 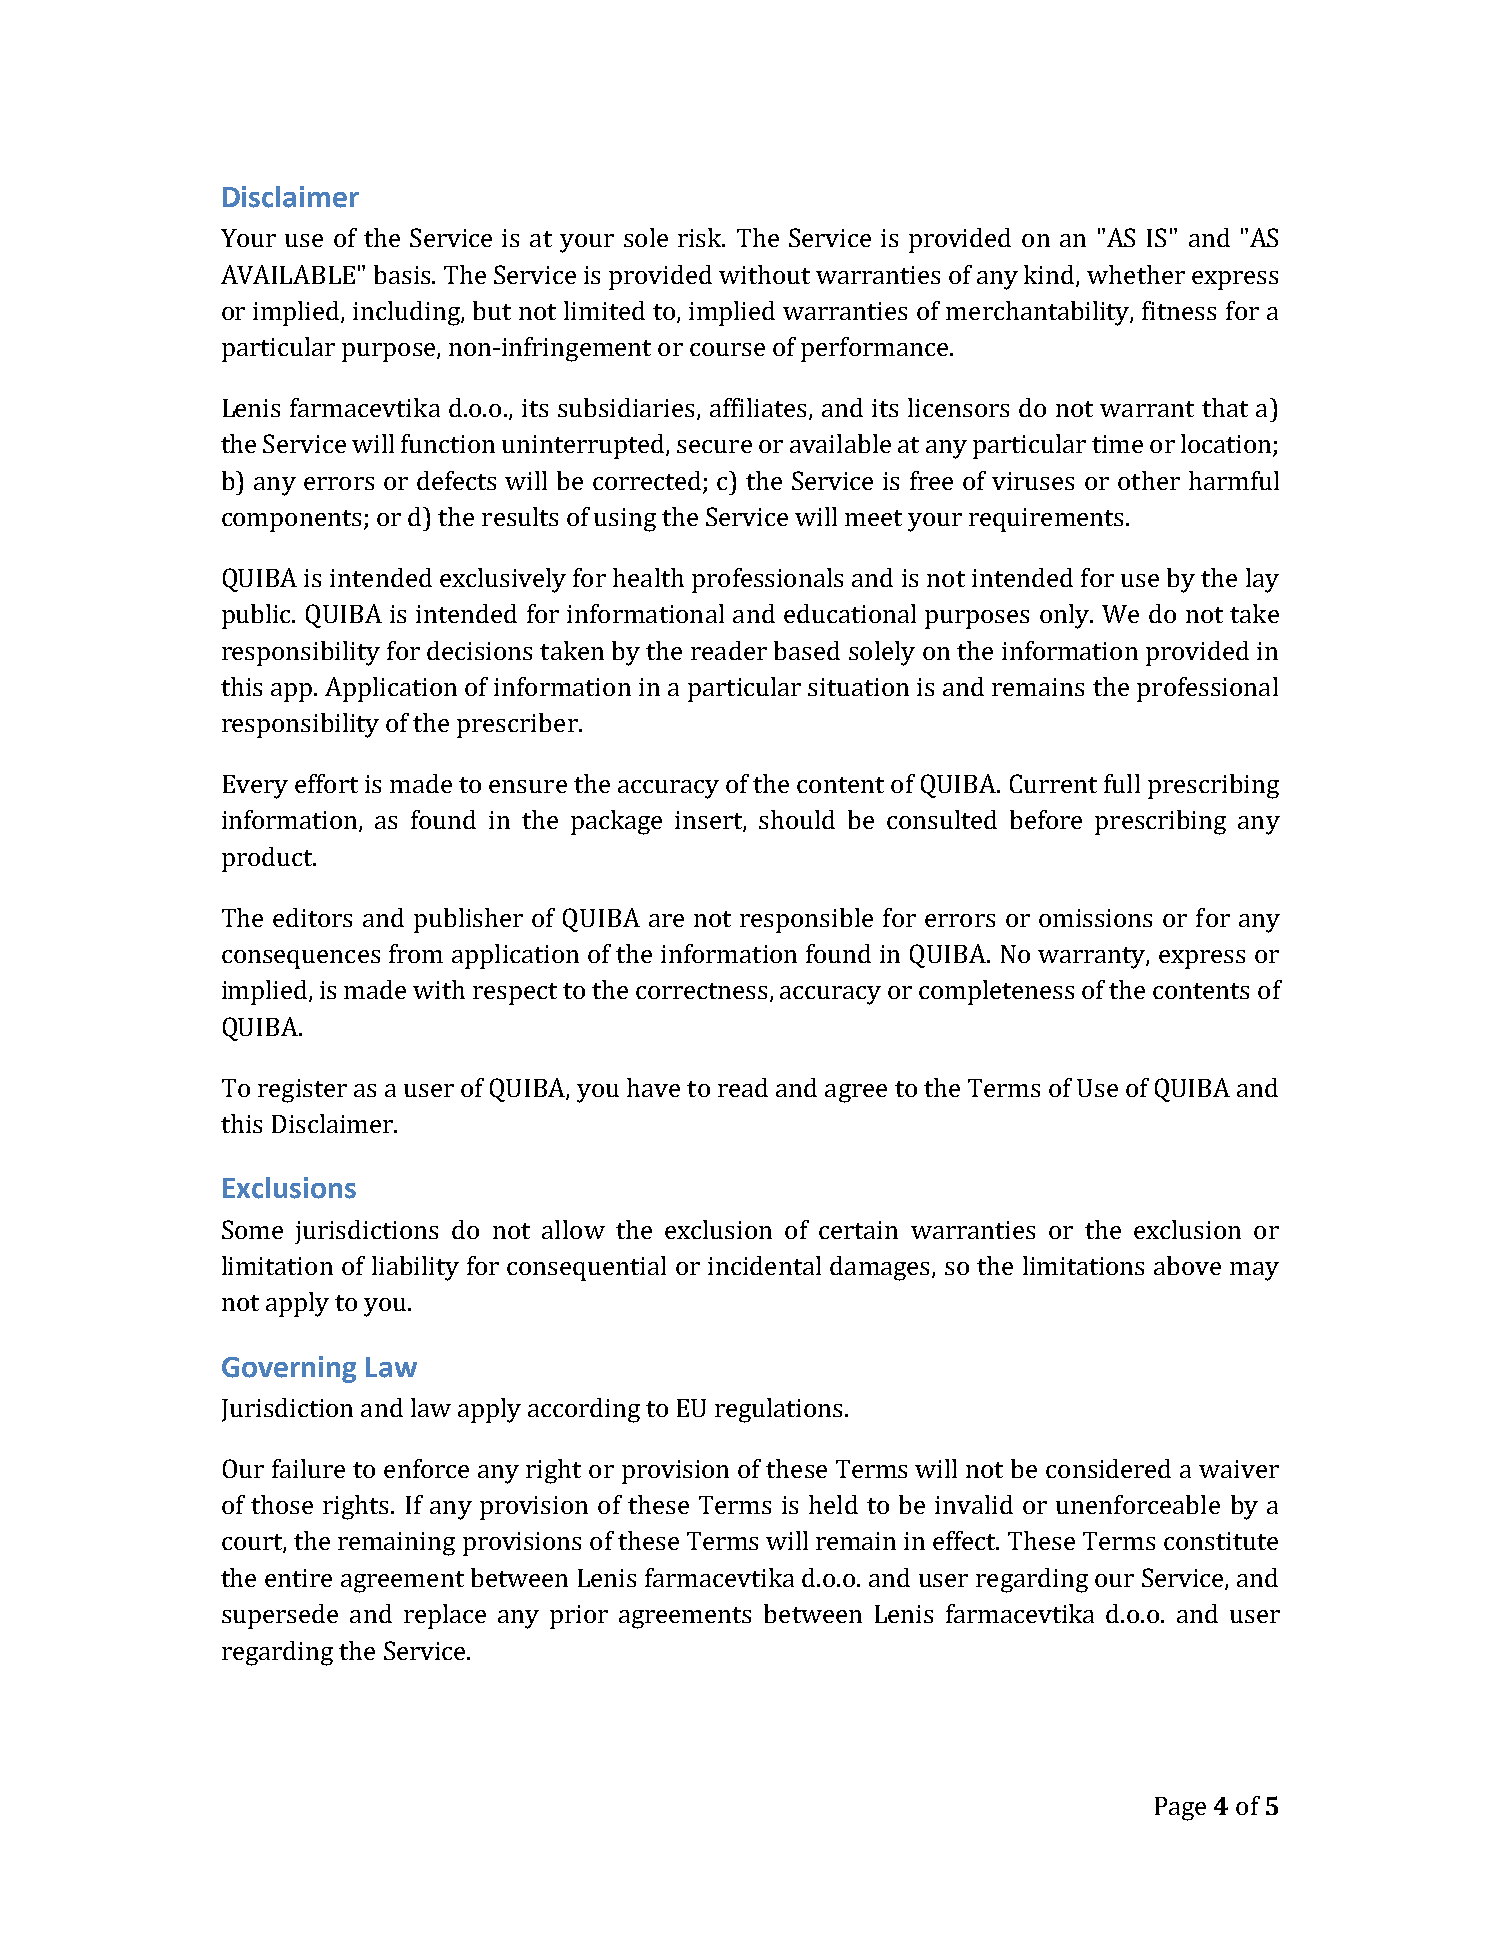 What do you see at coordinates (579, 1617) in the screenshot?
I see `prior` at bounding box center [579, 1617].
